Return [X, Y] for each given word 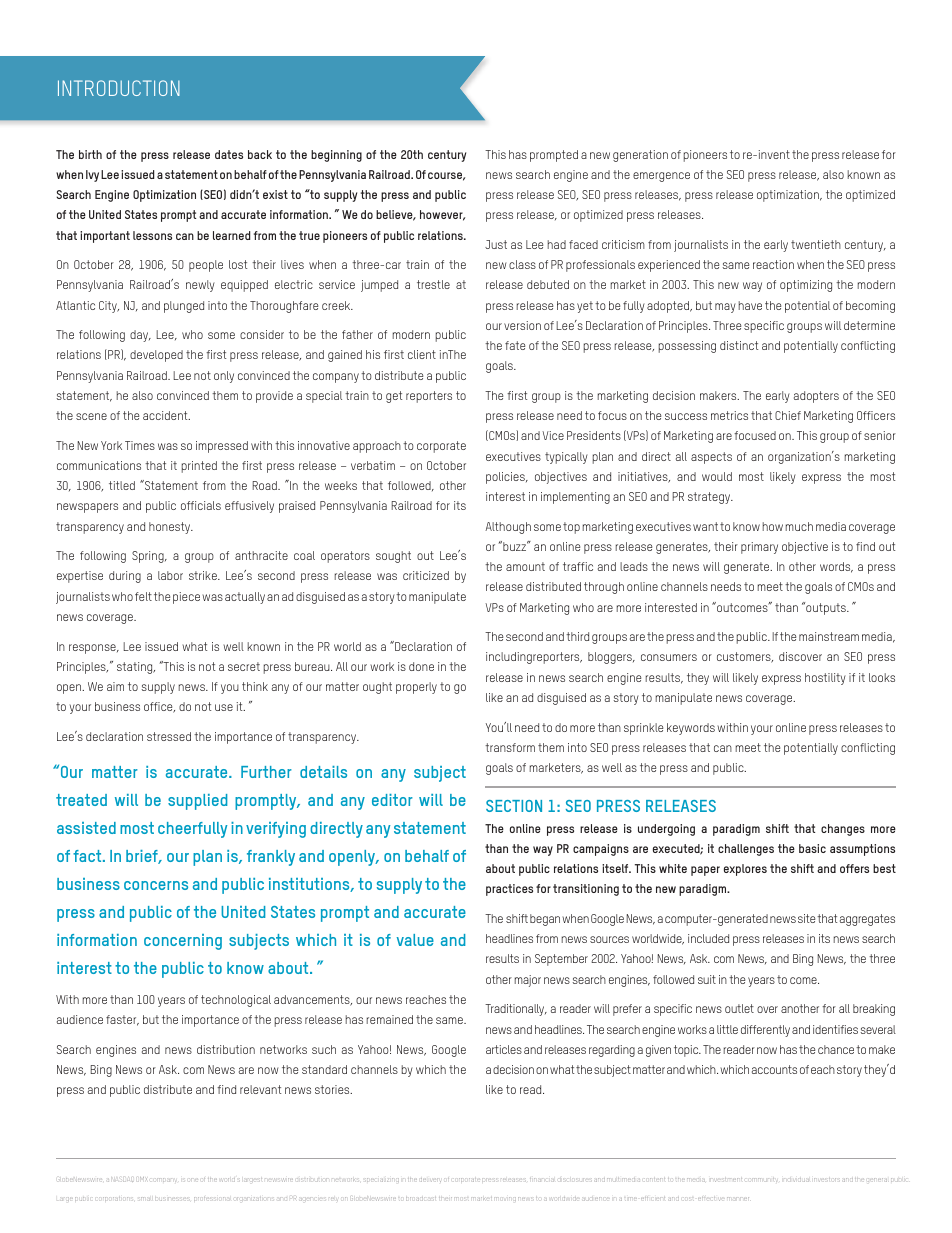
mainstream [829, 636]
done [421, 666]
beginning [336, 156]
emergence [661, 177]
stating [136, 668]
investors [825, 1180]
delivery [431, 1180]
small [145, 1199]
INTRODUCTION [119, 88]
